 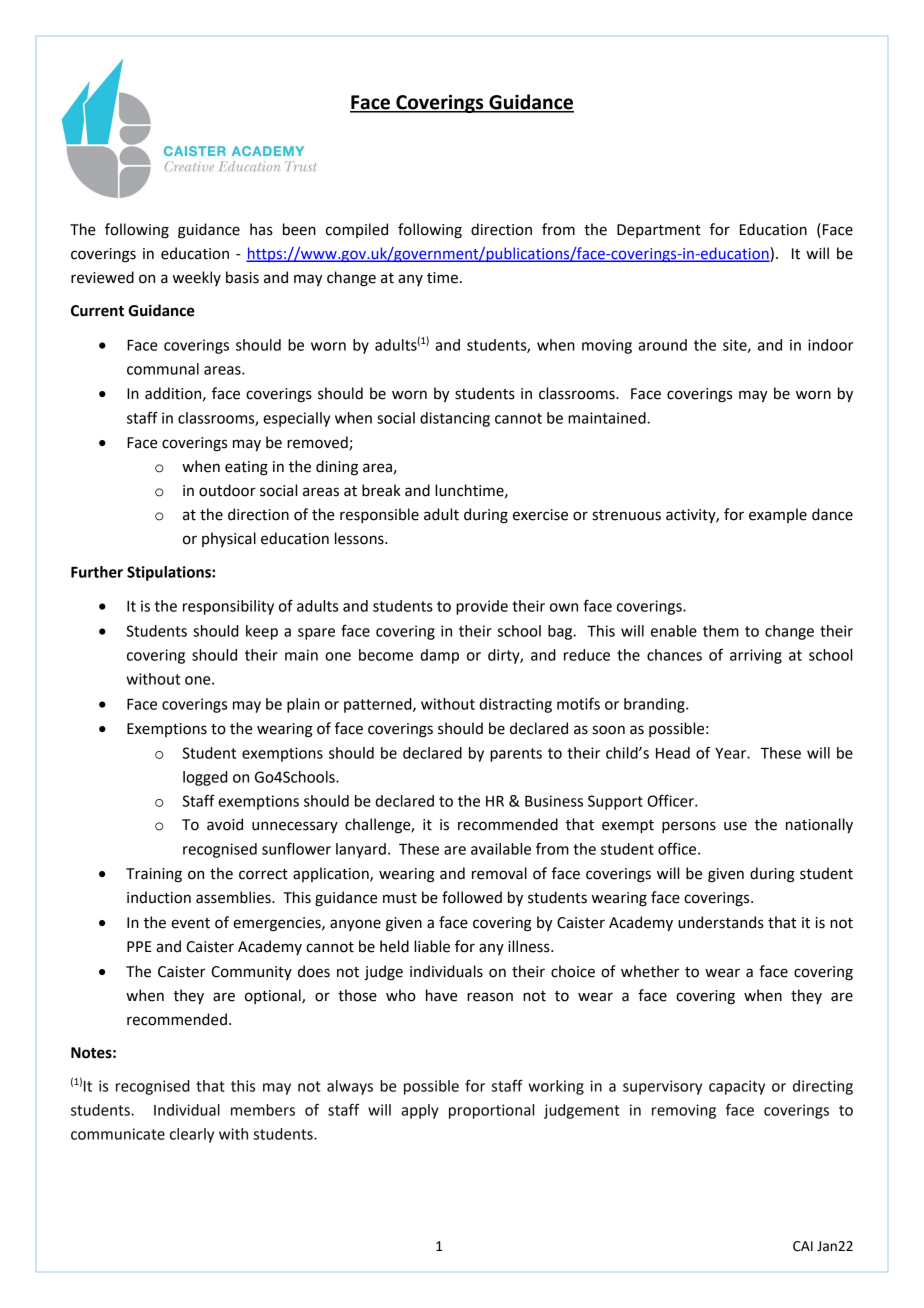 I want to click on compiled, so click(x=357, y=230).
